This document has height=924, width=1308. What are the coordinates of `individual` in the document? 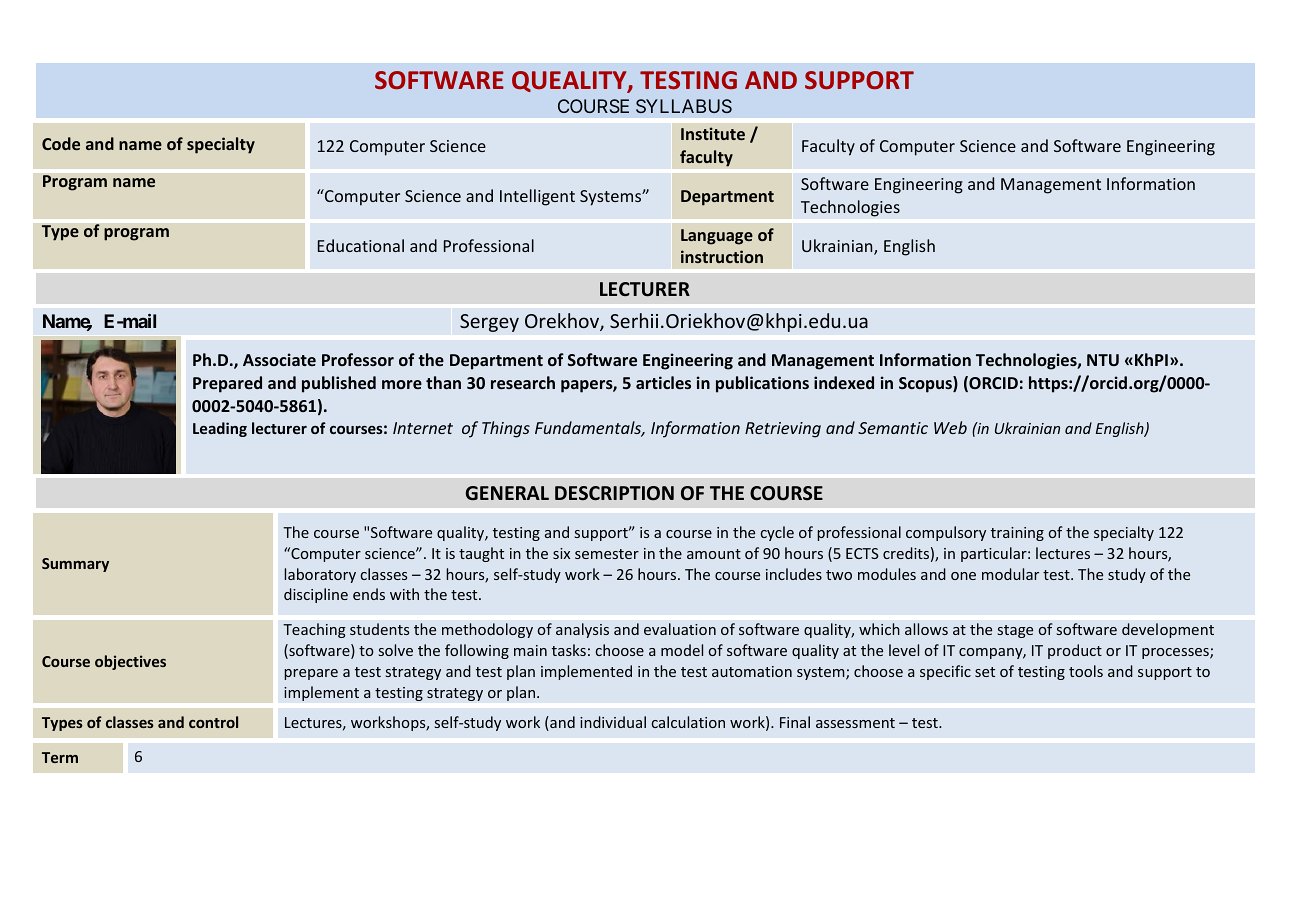 It's located at (613, 722).
